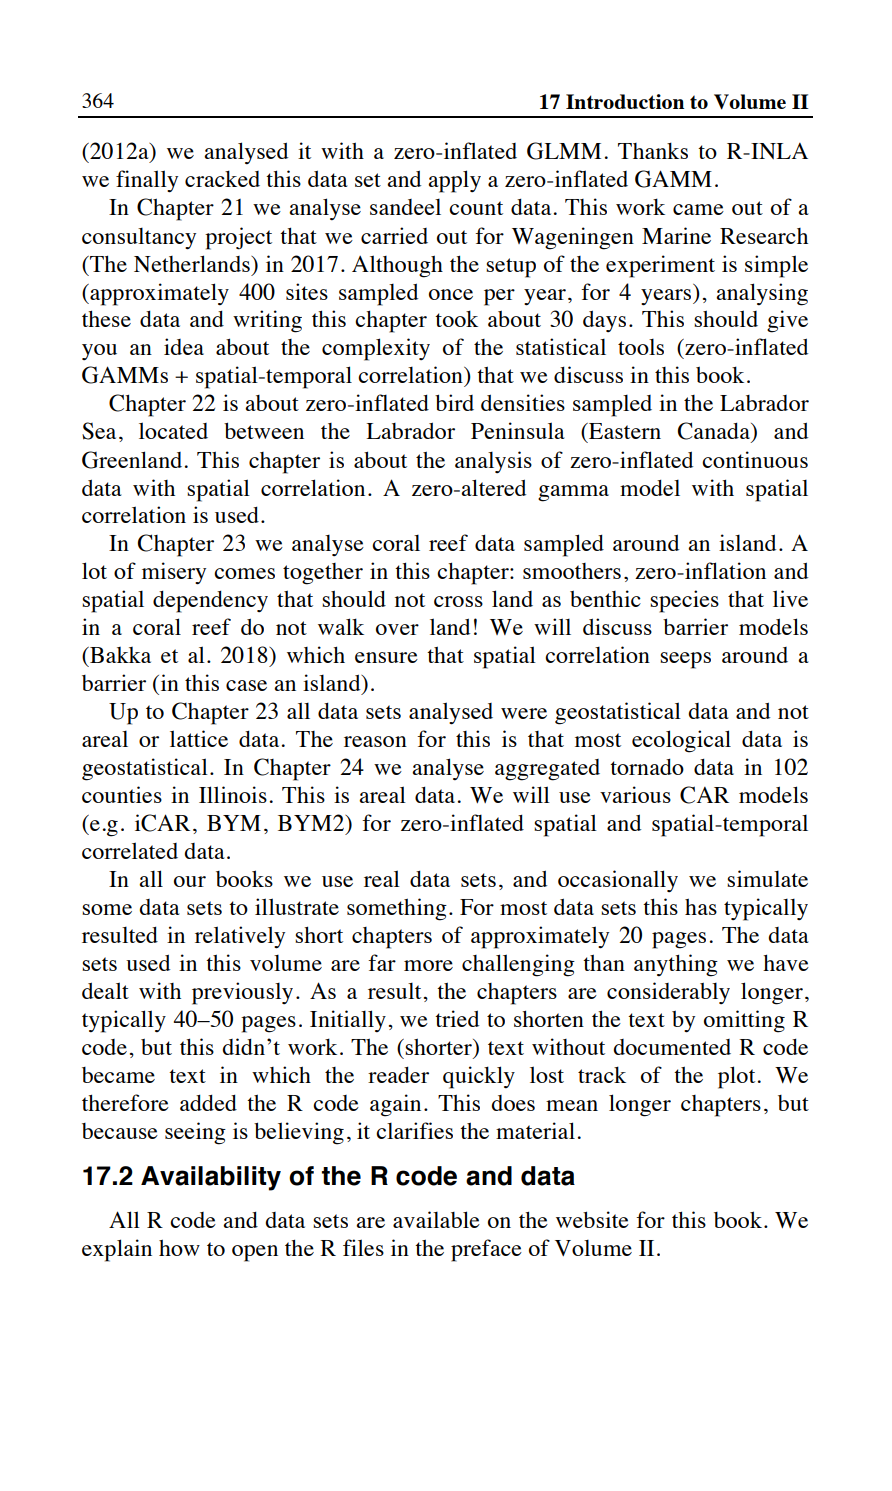 This image has height=1491, width=892. What do you see at coordinates (454, 181) in the image?
I see `apply` at bounding box center [454, 181].
